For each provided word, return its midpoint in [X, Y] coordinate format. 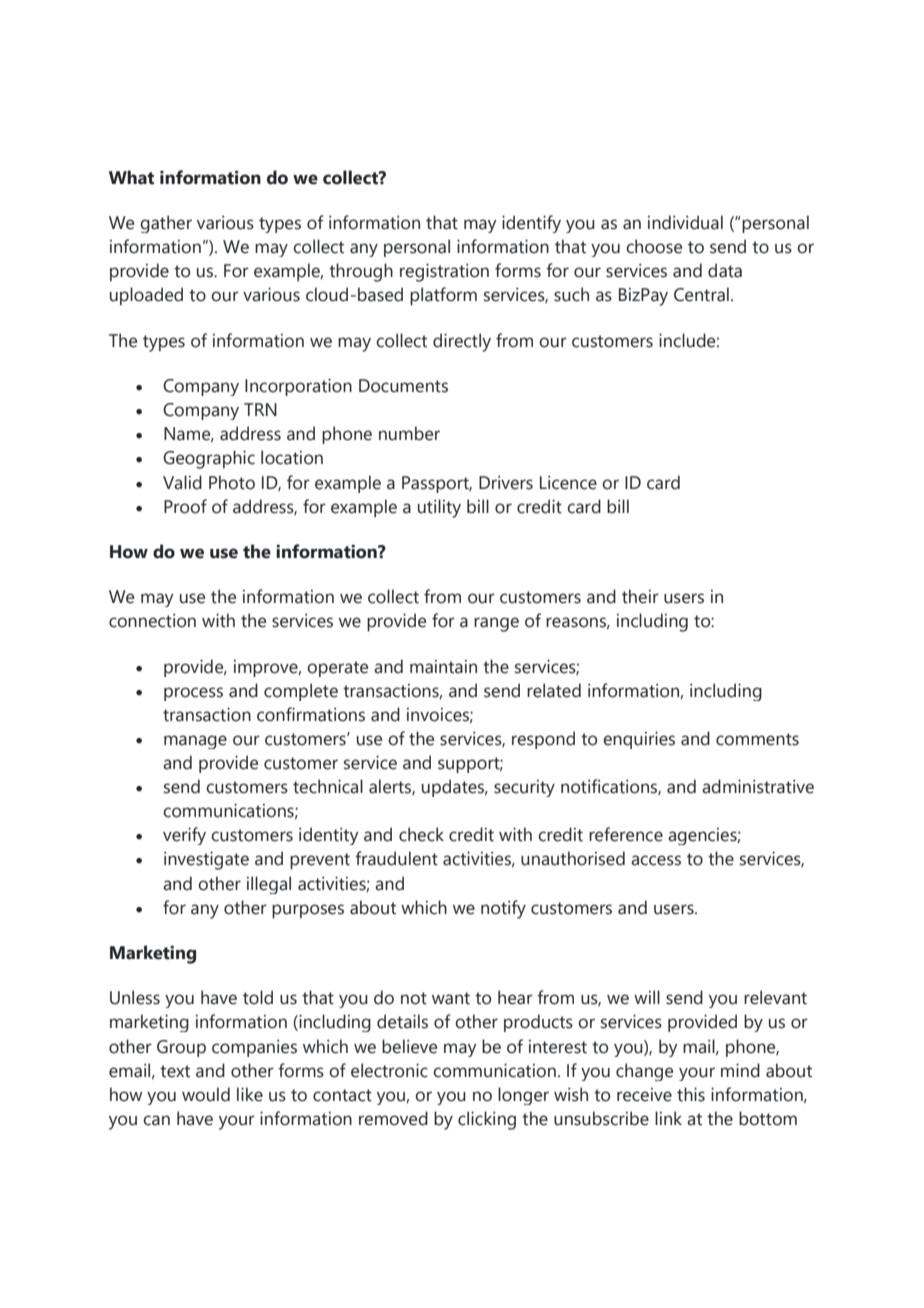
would [206, 1094]
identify [531, 224]
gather [166, 224]
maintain [443, 667]
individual [685, 222]
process [193, 694]
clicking [487, 1120]
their [640, 596]
